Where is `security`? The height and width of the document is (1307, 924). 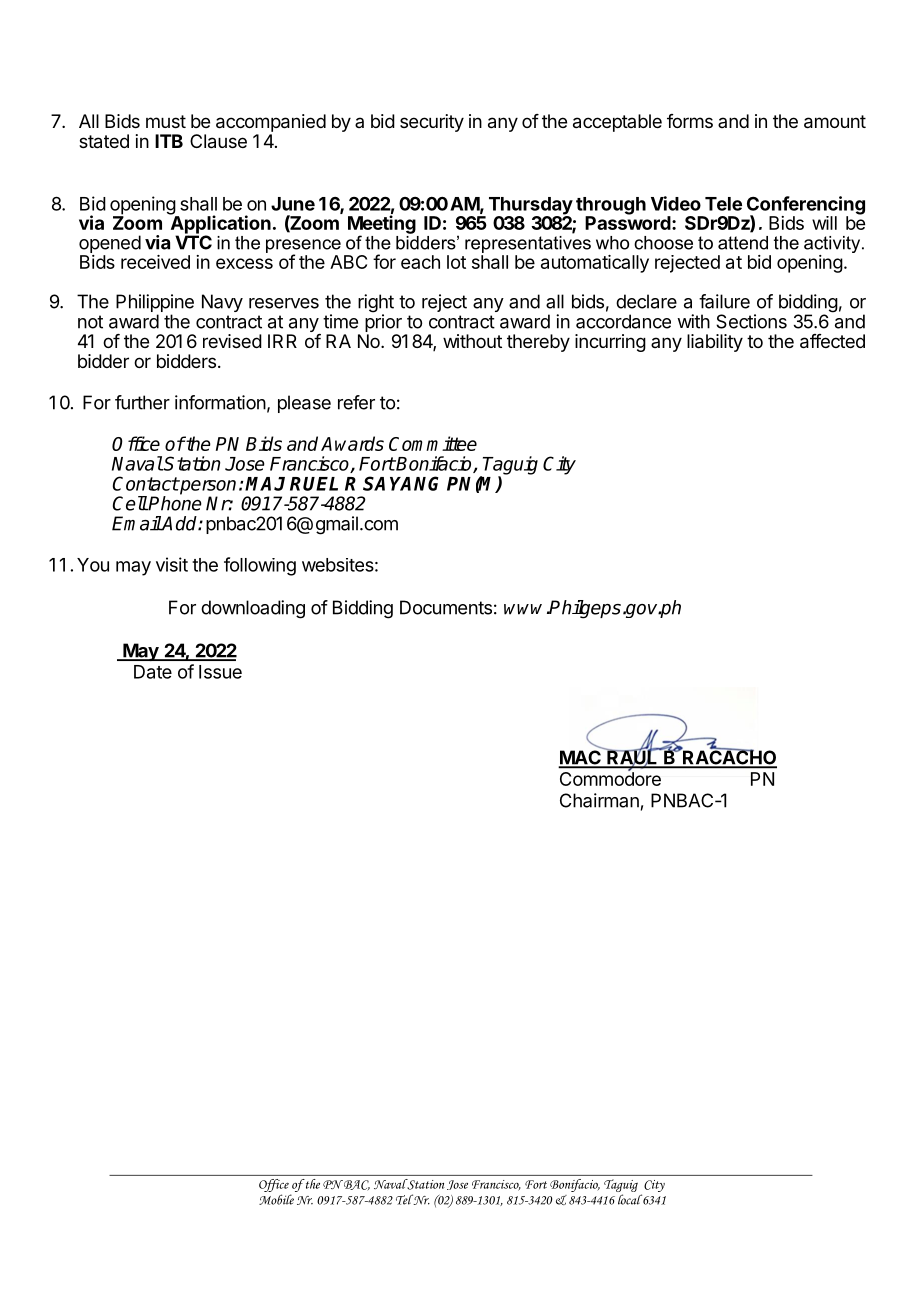
security is located at coordinates (432, 123).
